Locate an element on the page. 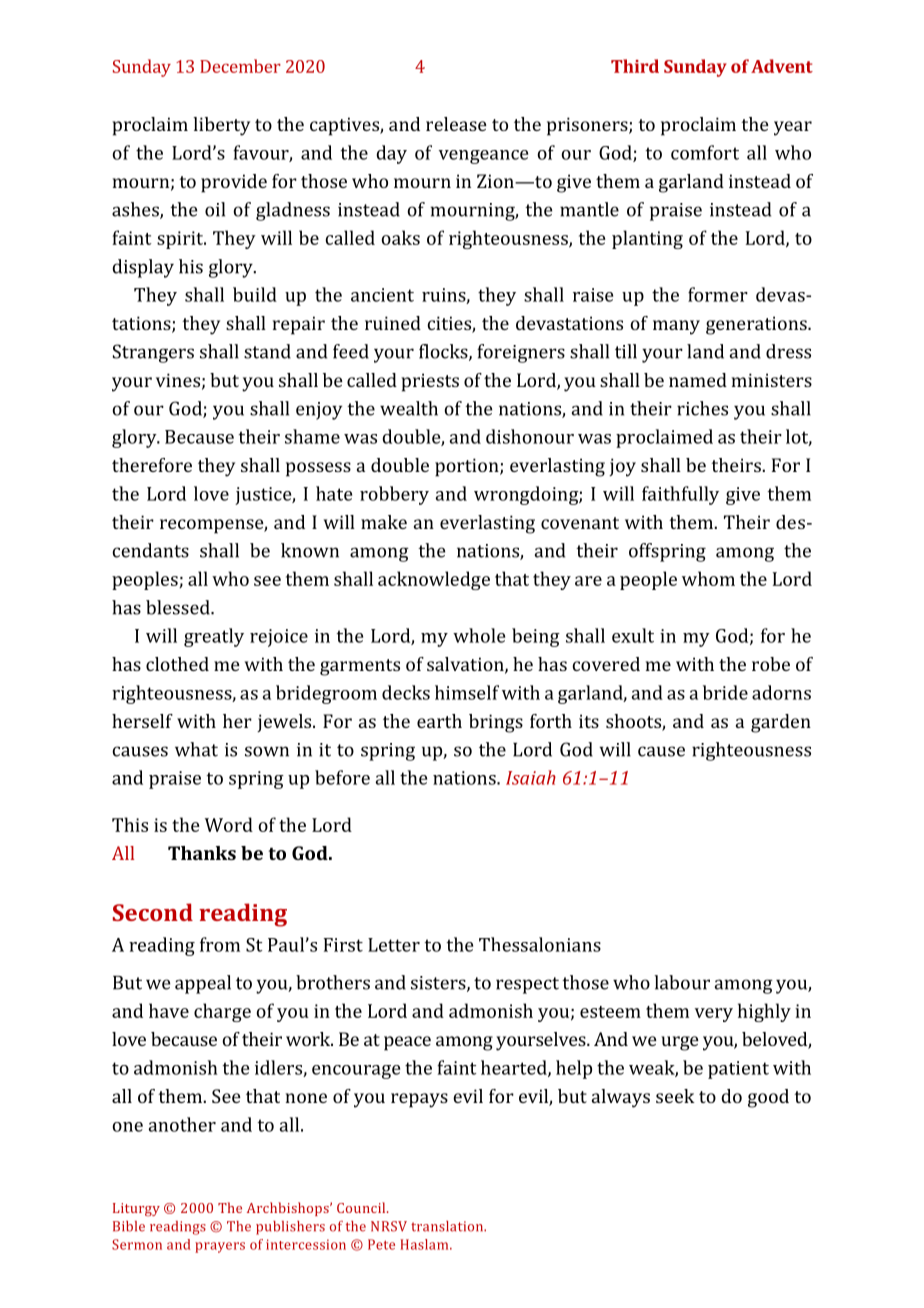  Thanks is located at coordinates (202, 853).
